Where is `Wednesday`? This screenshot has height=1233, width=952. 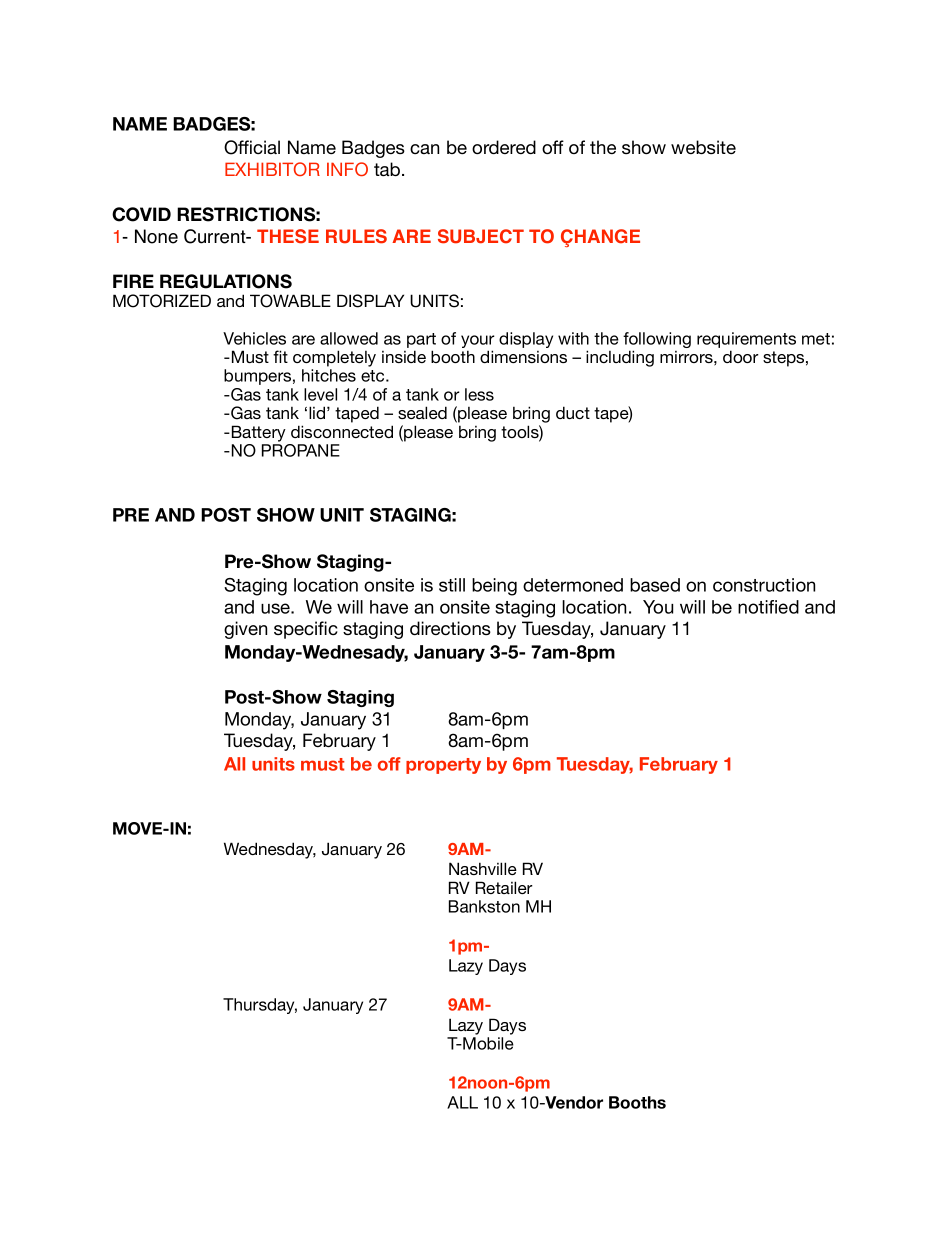 Wednesday is located at coordinates (270, 850).
